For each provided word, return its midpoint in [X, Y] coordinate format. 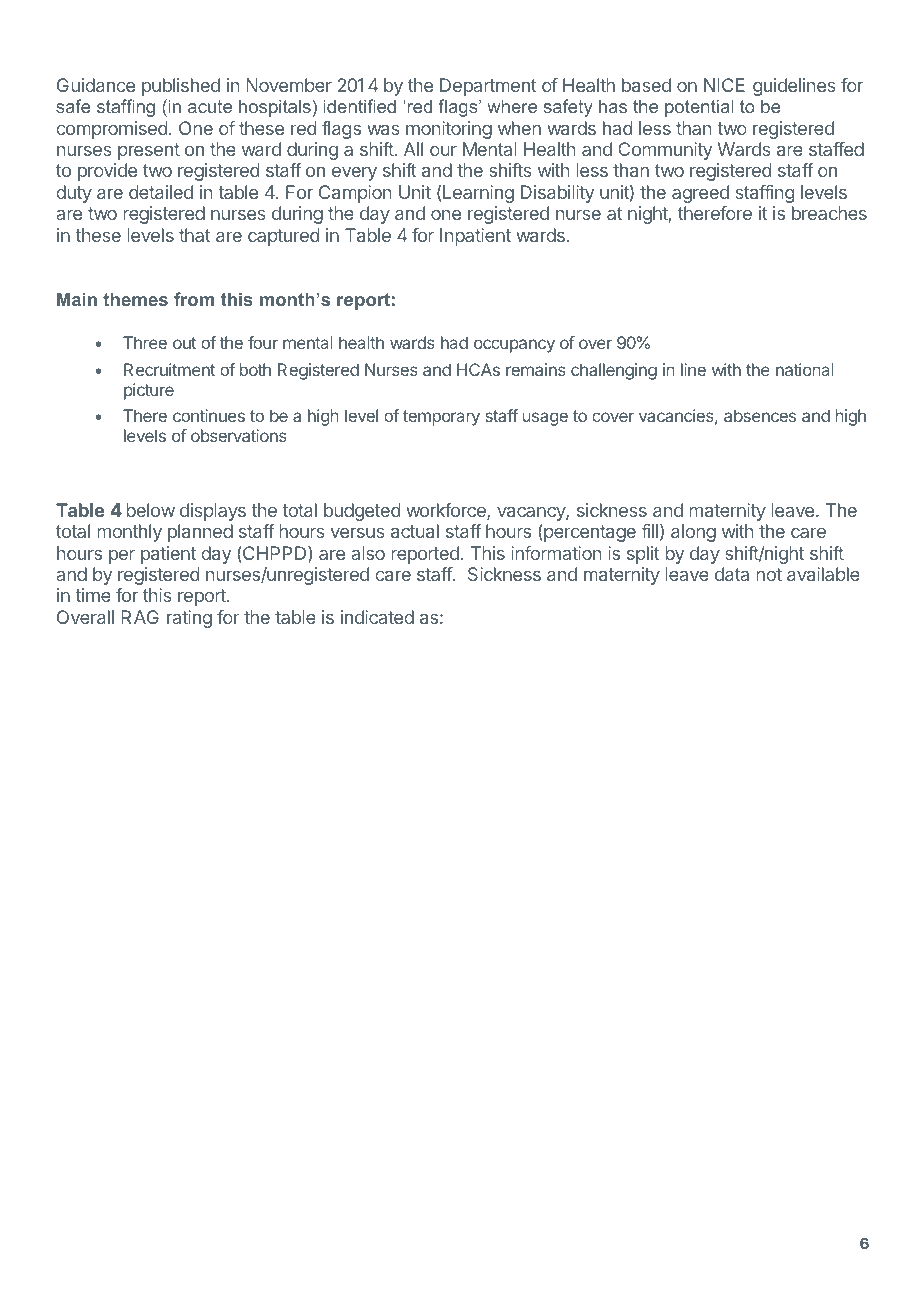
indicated [377, 617]
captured [283, 237]
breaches [829, 213]
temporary [441, 418]
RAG [140, 617]
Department [488, 87]
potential [699, 108]
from [194, 299]
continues [209, 415]
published [181, 87]
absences [760, 415]
